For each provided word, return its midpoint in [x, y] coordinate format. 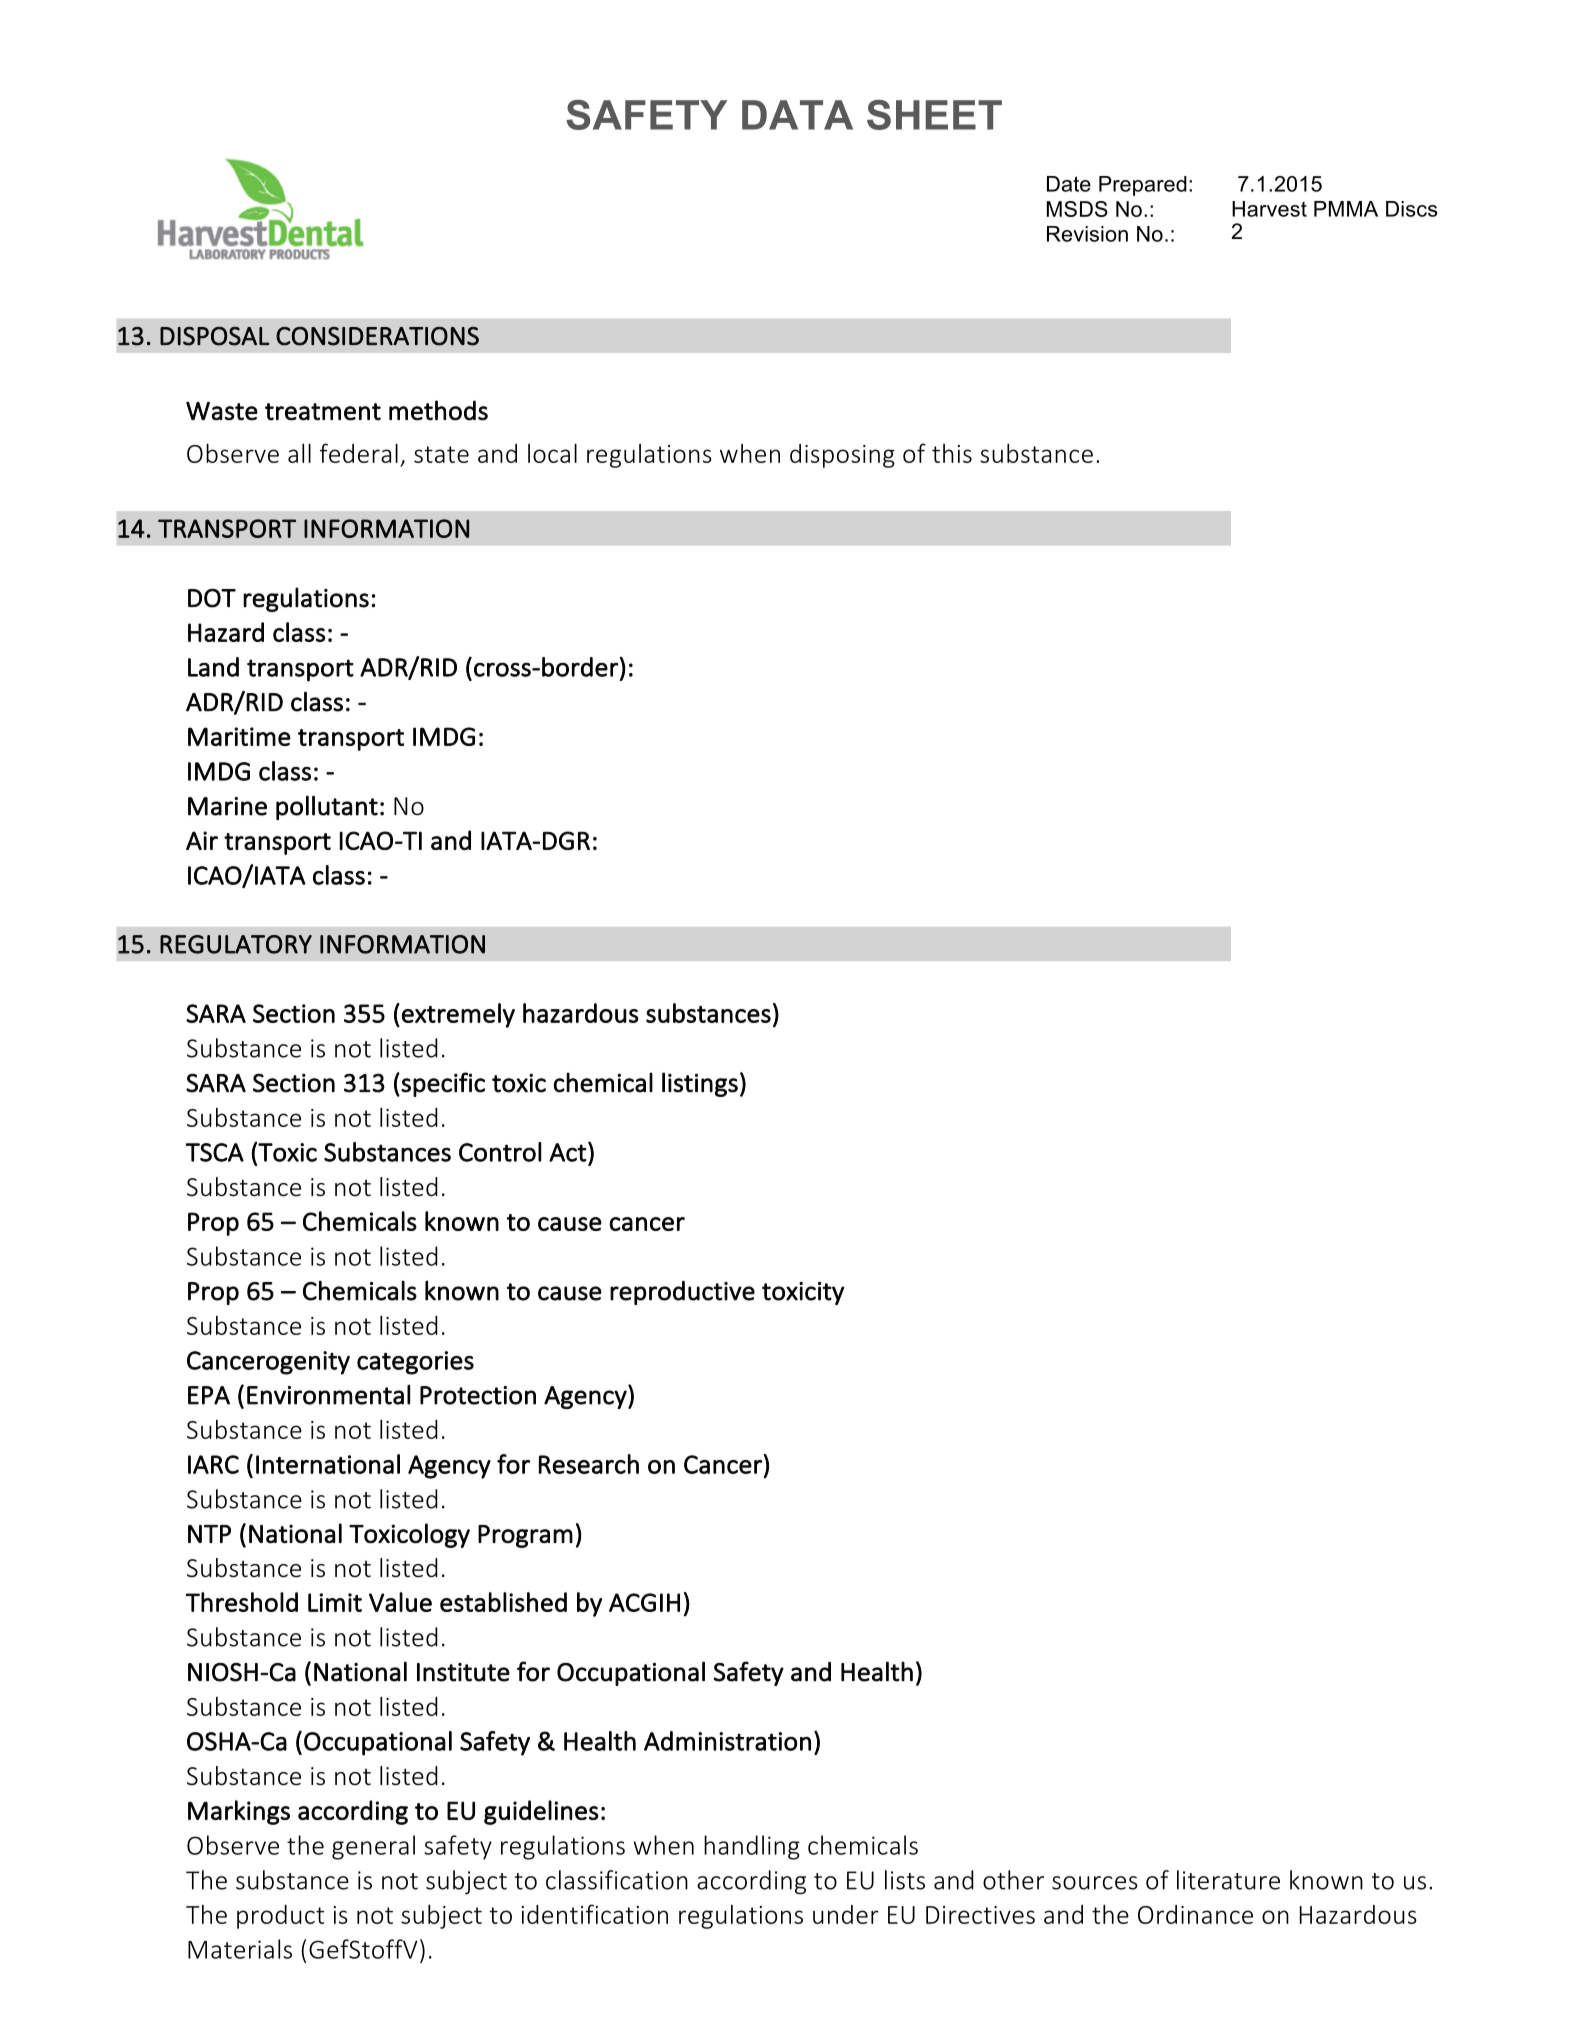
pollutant [327, 807]
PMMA [1346, 209]
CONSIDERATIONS [377, 336]
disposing [842, 456]
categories [415, 1363]
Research [589, 1464]
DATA [797, 115]
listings [700, 1084]
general [373, 1847]
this [952, 453]
